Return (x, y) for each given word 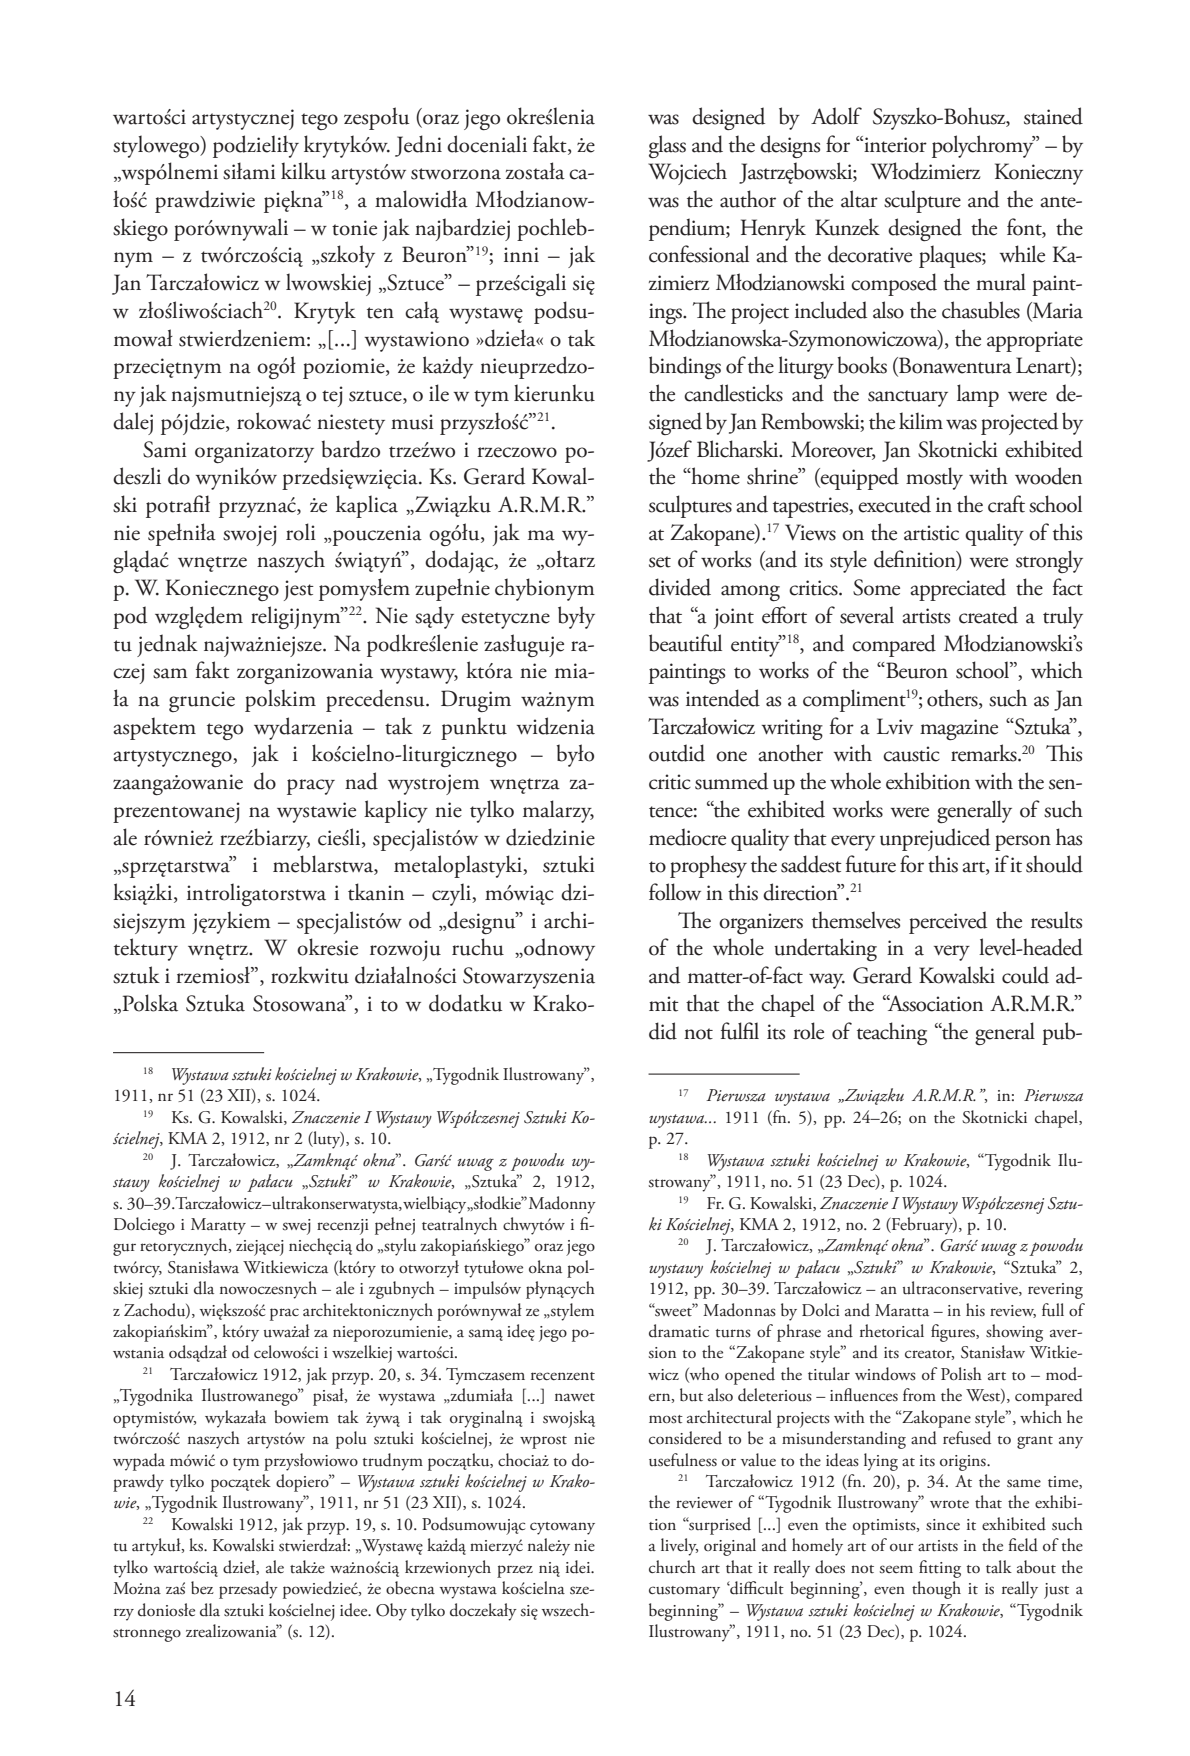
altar (859, 199)
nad (361, 781)
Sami (165, 449)
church (672, 1567)
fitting (940, 1569)
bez (202, 1588)
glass (667, 146)
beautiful (685, 643)
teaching (892, 1033)
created (988, 615)
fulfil (740, 1031)
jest (299, 590)
